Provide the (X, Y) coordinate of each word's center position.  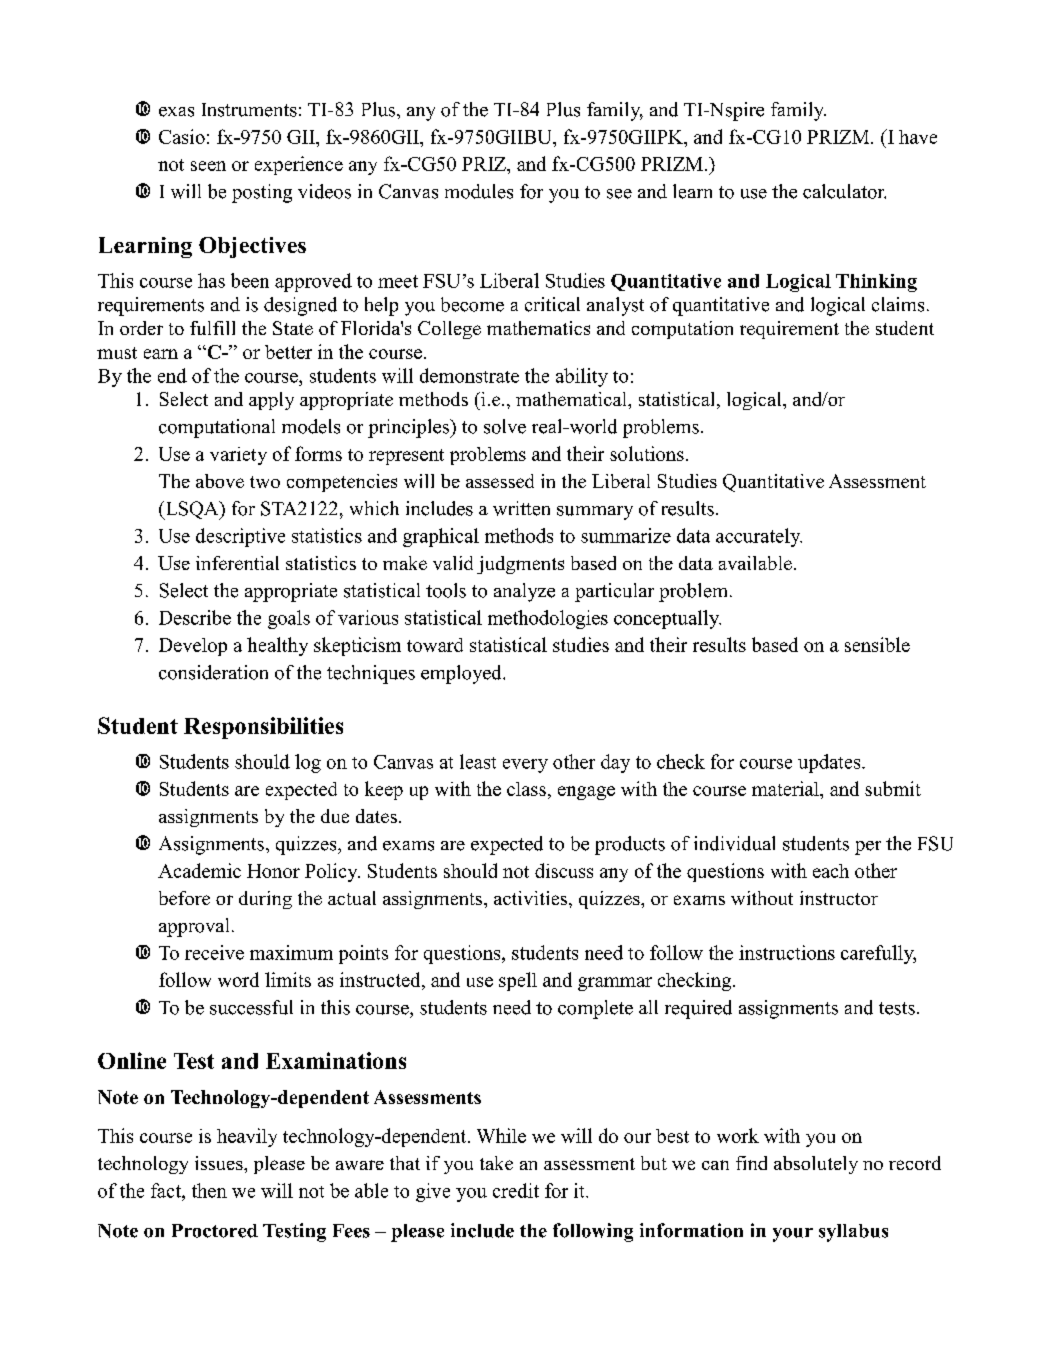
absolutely (816, 1165)
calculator (844, 191)
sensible (877, 644)
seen (208, 166)
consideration (213, 672)
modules (479, 191)
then (209, 1190)
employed (462, 674)
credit (516, 1190)
